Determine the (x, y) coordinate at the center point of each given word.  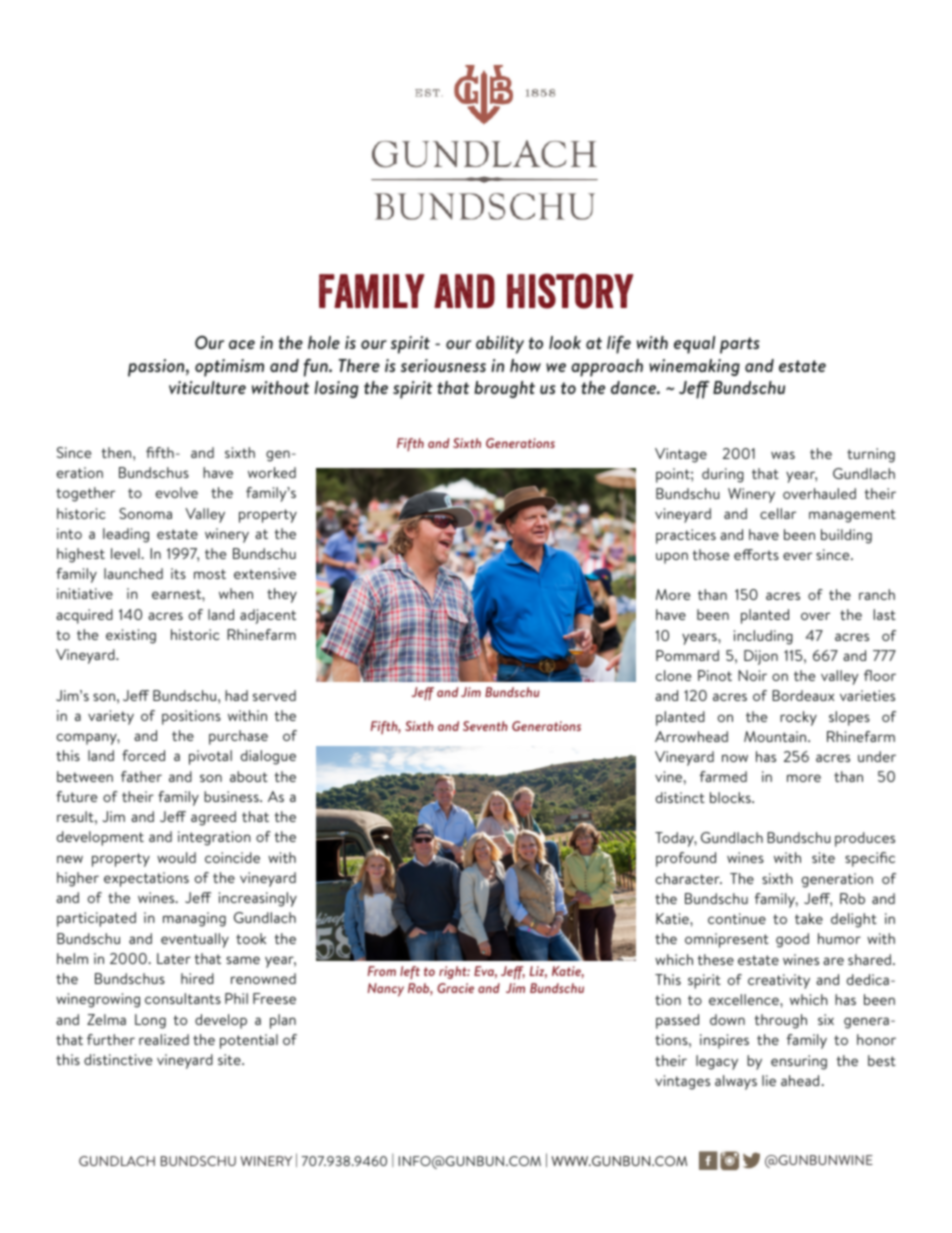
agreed (213, 818)
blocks (731, 797)
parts (740, 345)
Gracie (455, 988)
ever (797, 556)
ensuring (799, 1062)
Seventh (485, 726)
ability (500, 345)
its (178, 573)
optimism (229, 368)
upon (672, 558)
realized (164, 1039)
